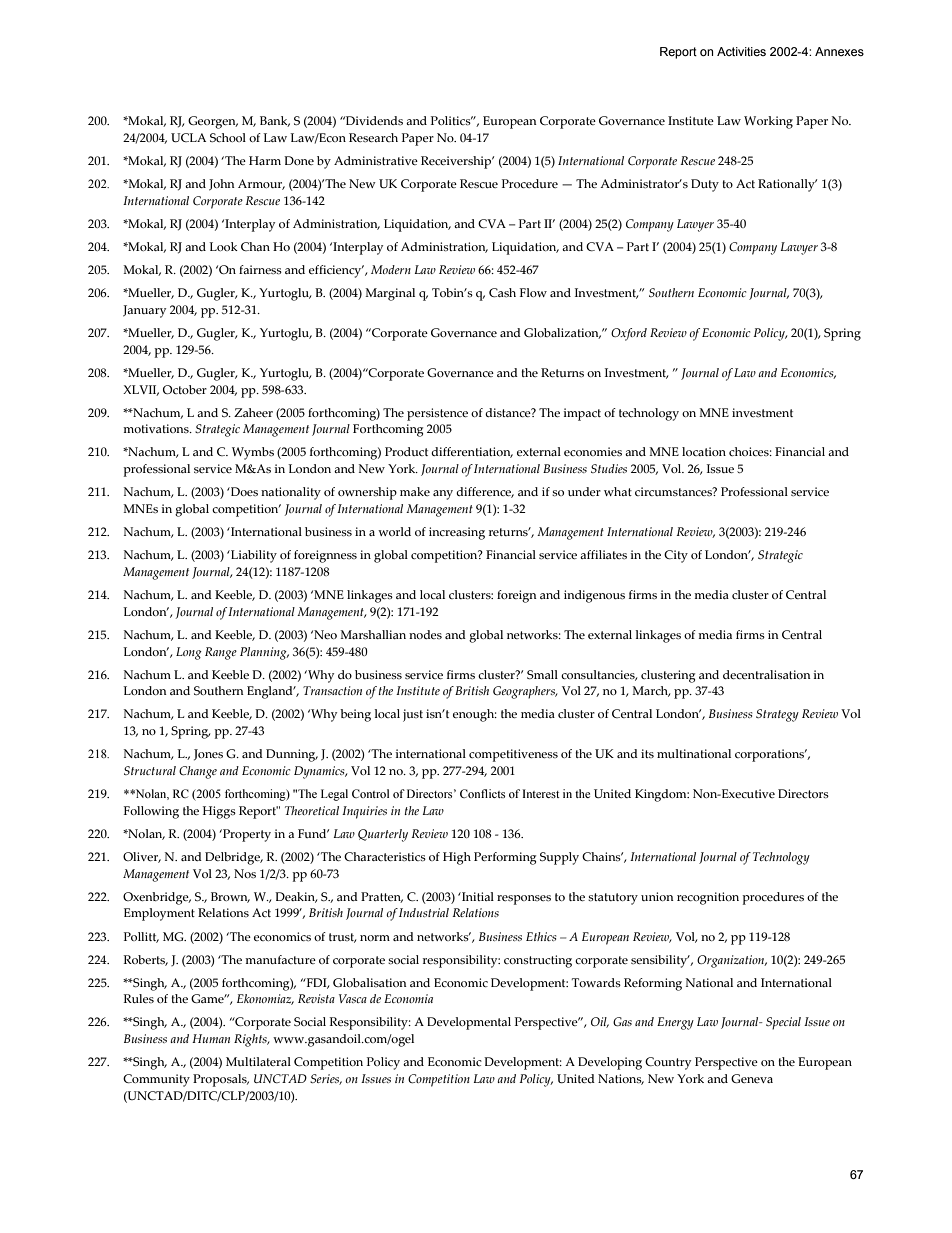 This screenshot has height=1233, width=952. I want to click on Human, so click(211, 1038).
